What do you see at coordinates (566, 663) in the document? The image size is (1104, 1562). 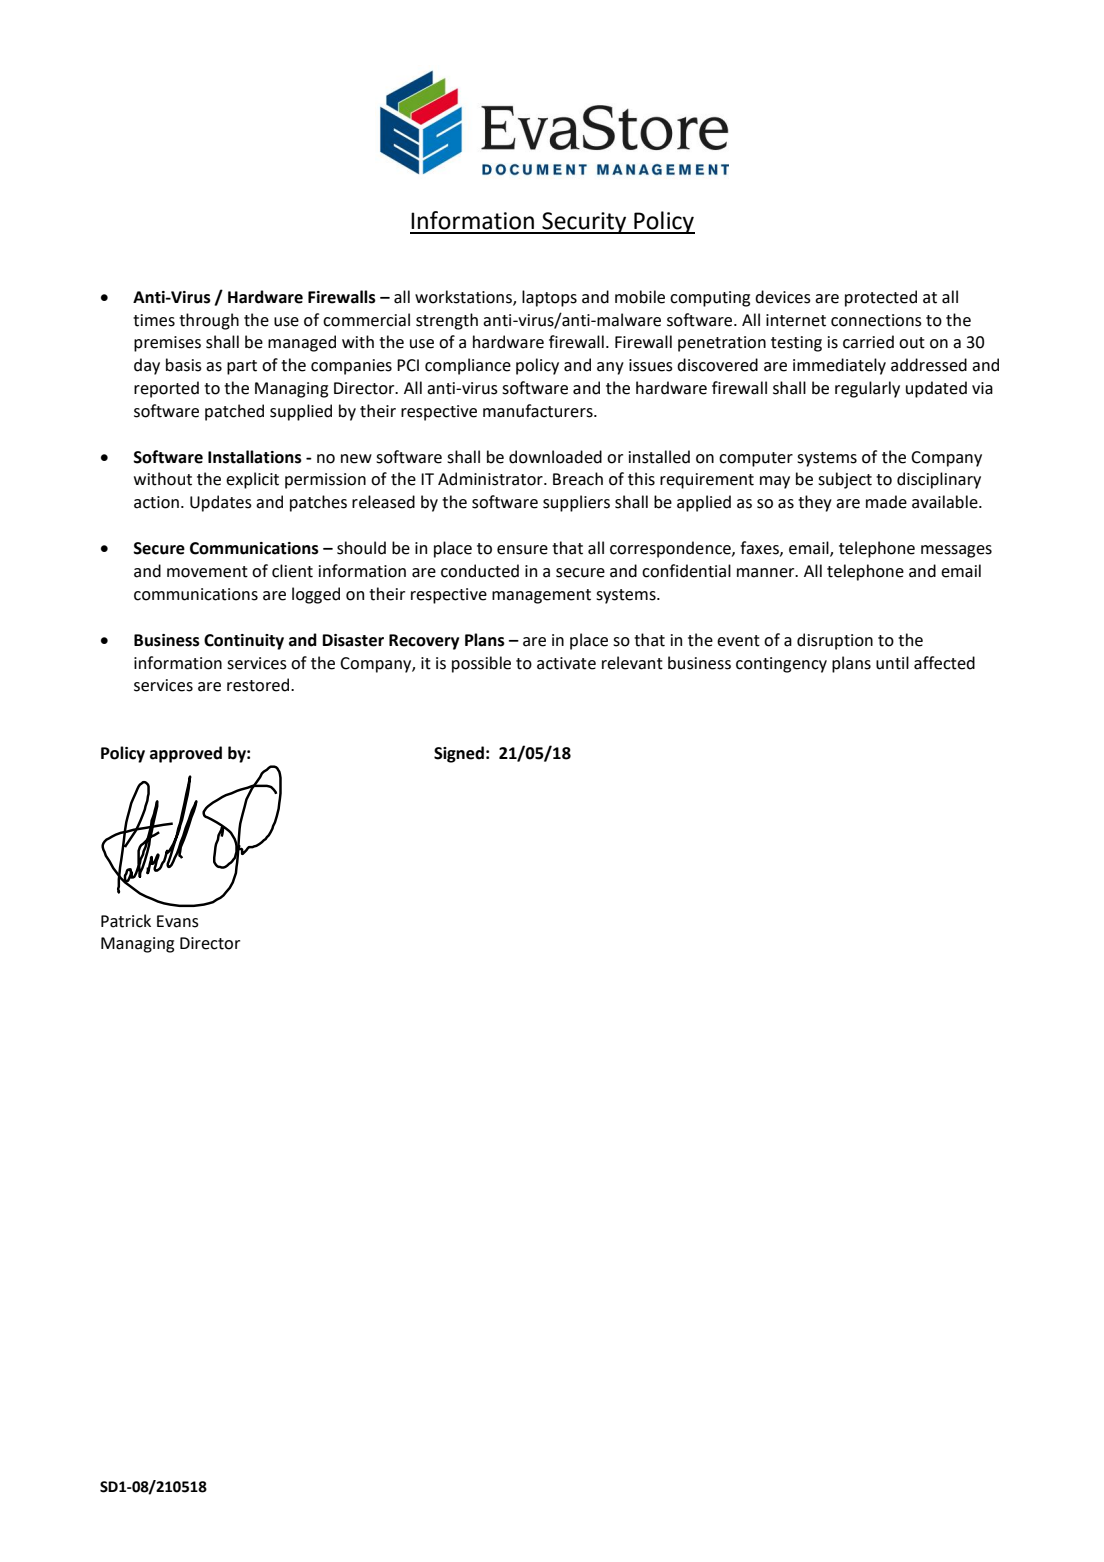 I see `activate` at bounding box center [566, 663].
